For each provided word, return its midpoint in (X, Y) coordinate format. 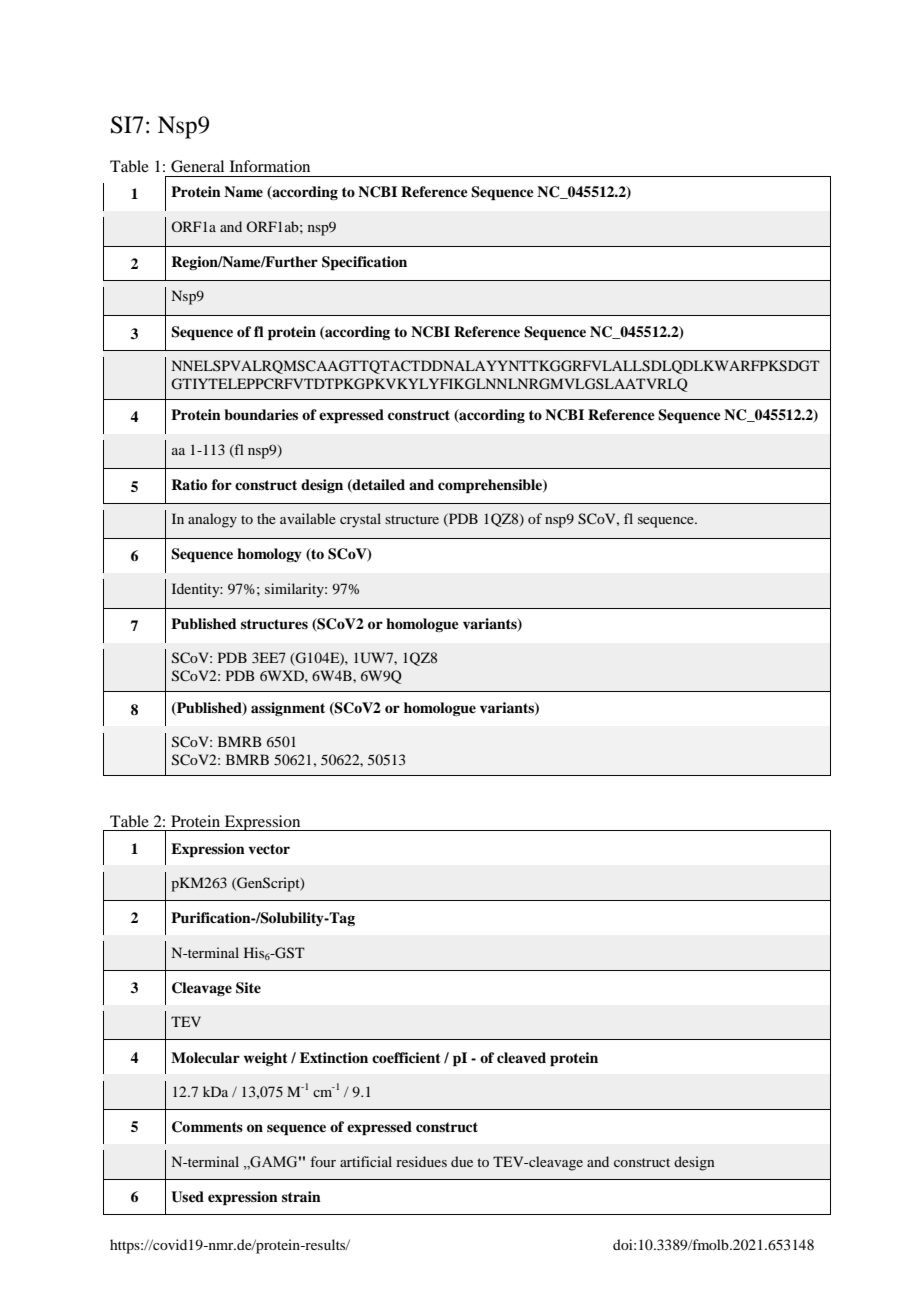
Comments (207, 1127)
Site (248, 988)
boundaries (261, 414)
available (308, 518)
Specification (364, 263)
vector (269, 849)
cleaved (521, 1057)
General (197, 166)
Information (270, 166)
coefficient (406, 1057)
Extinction (334, 1057)
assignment (288, 709)
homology (269, 555)
